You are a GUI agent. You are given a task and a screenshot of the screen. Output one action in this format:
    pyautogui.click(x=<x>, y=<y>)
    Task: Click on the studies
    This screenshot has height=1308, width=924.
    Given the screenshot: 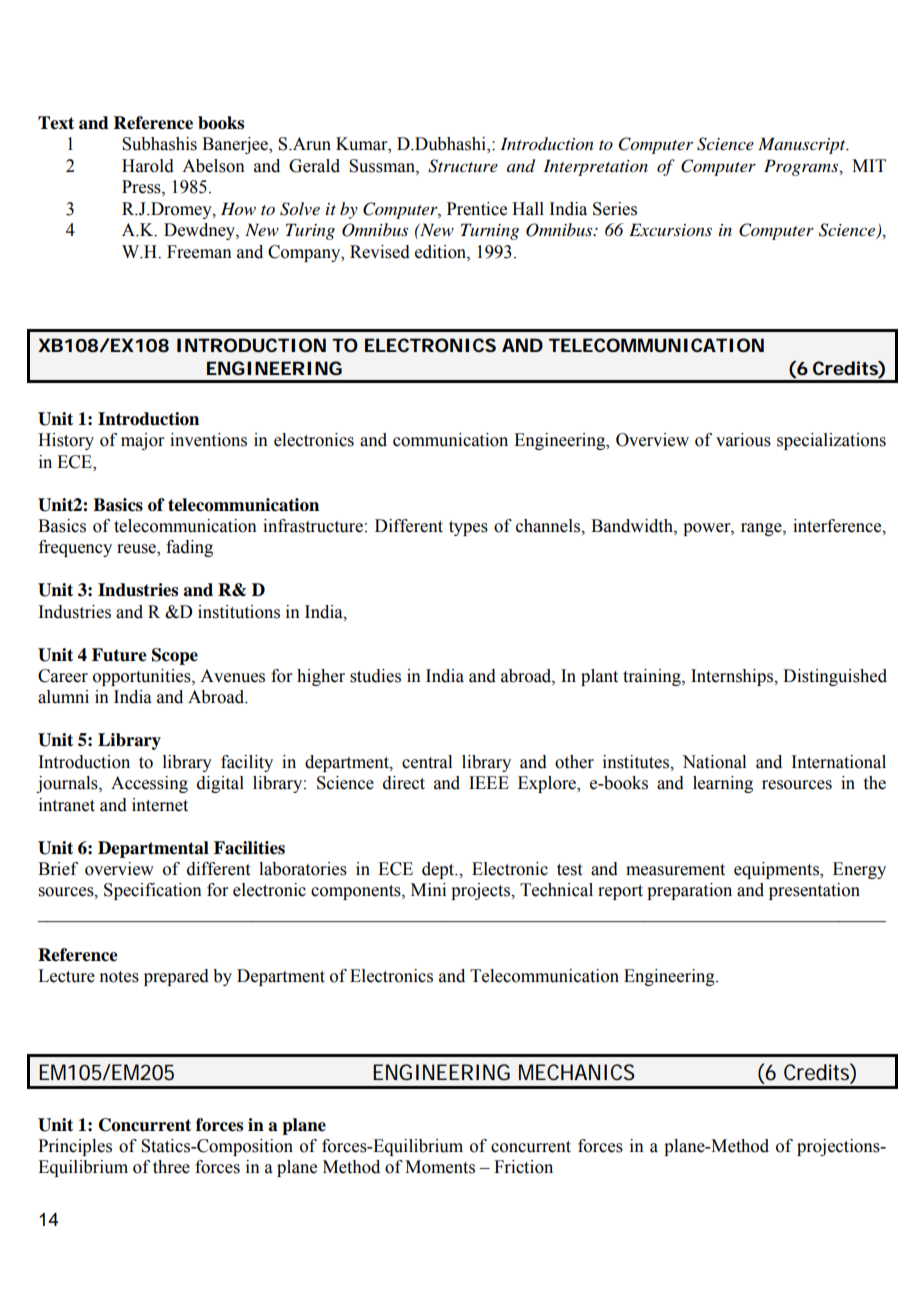 What is the action you would take?
    pyautogui.click(x=375, y=676)
